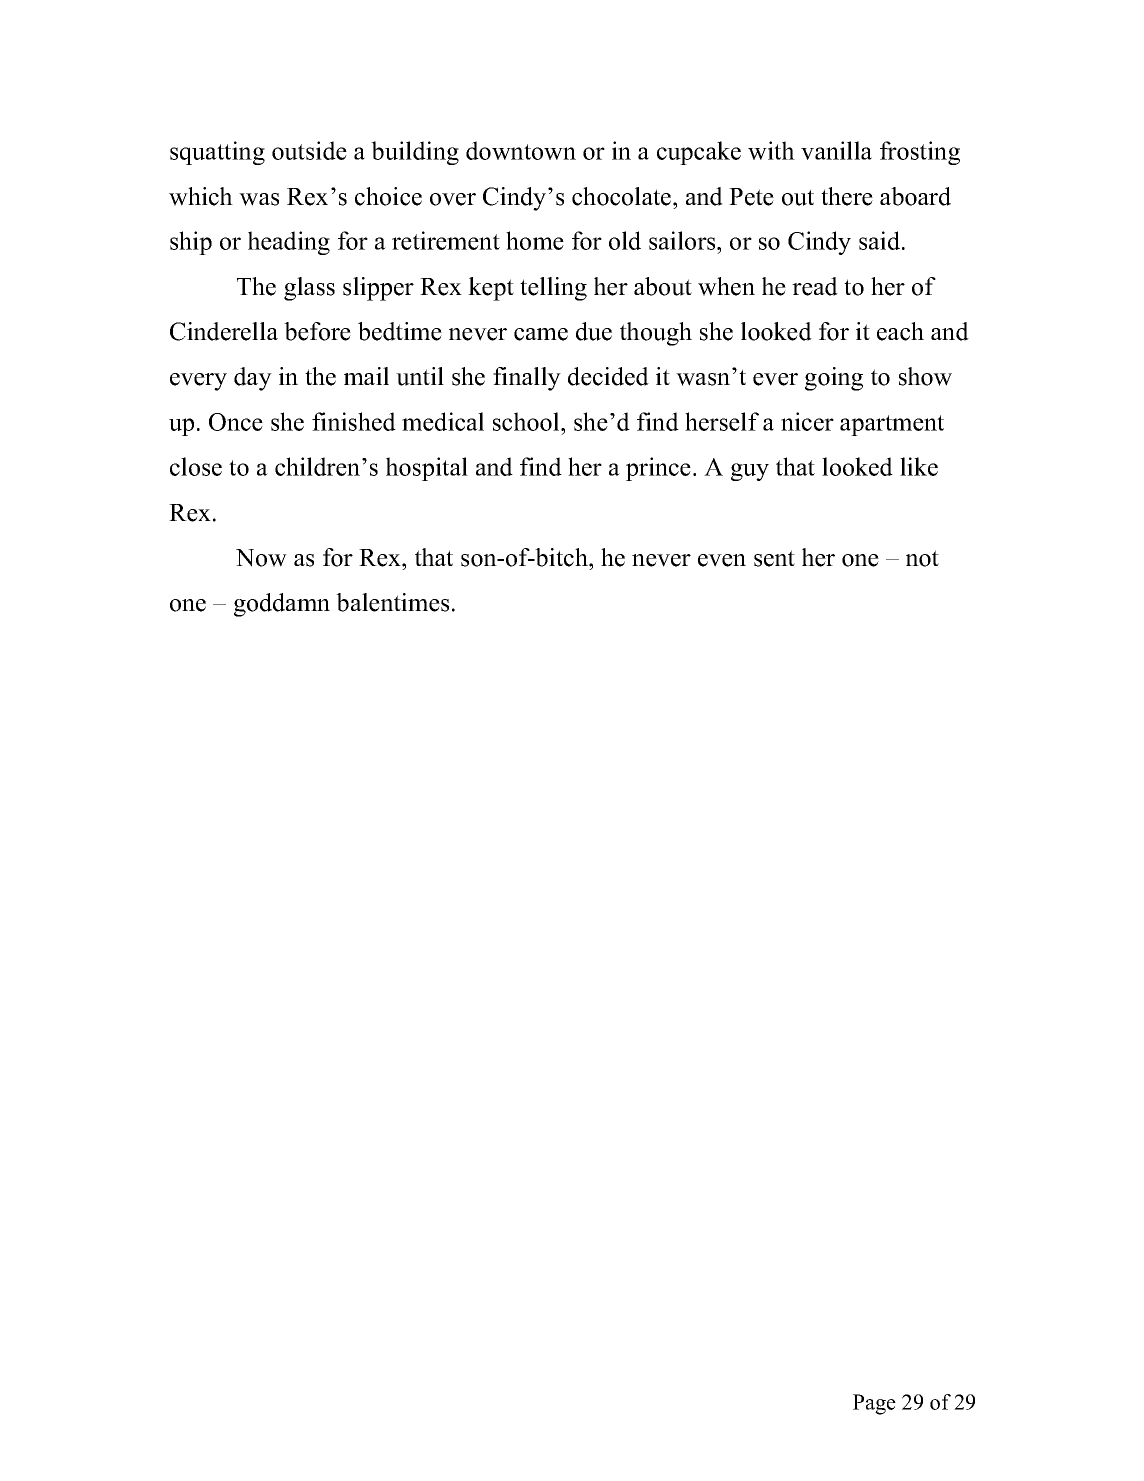  Describe the element at coordinates (521, 150) in the document. I see `downtown` at that location.
